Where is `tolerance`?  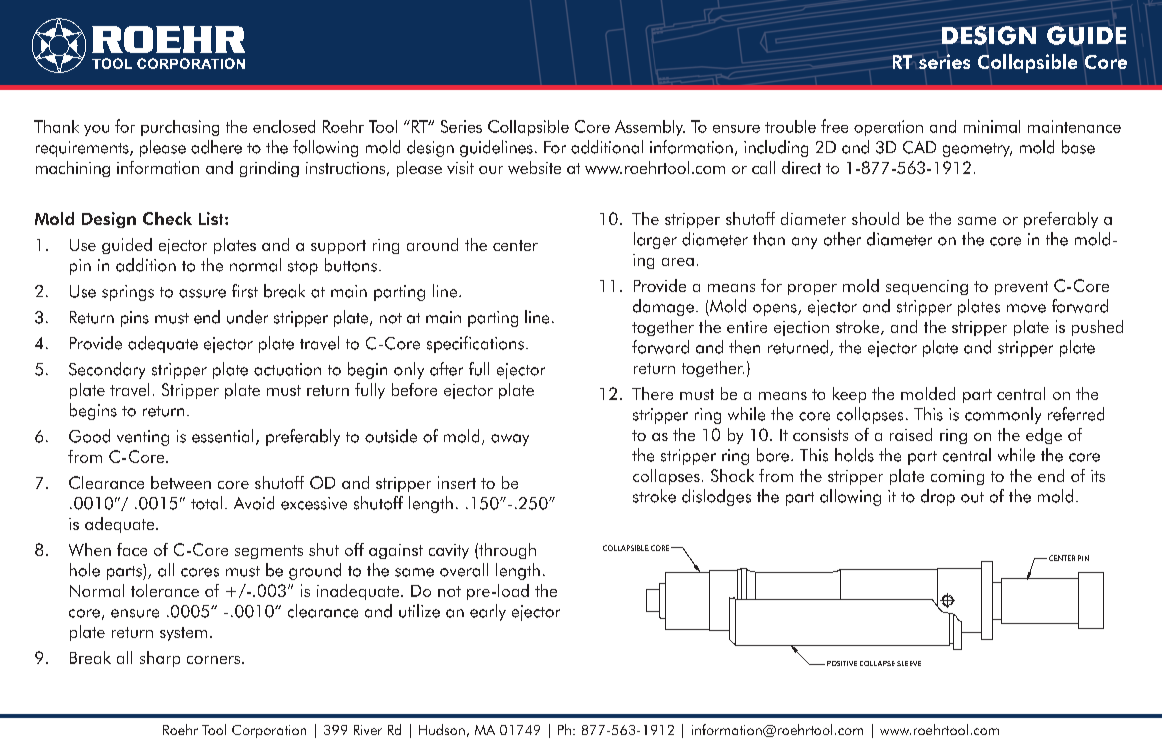
tolerance is located at coordinates (165, 590).
